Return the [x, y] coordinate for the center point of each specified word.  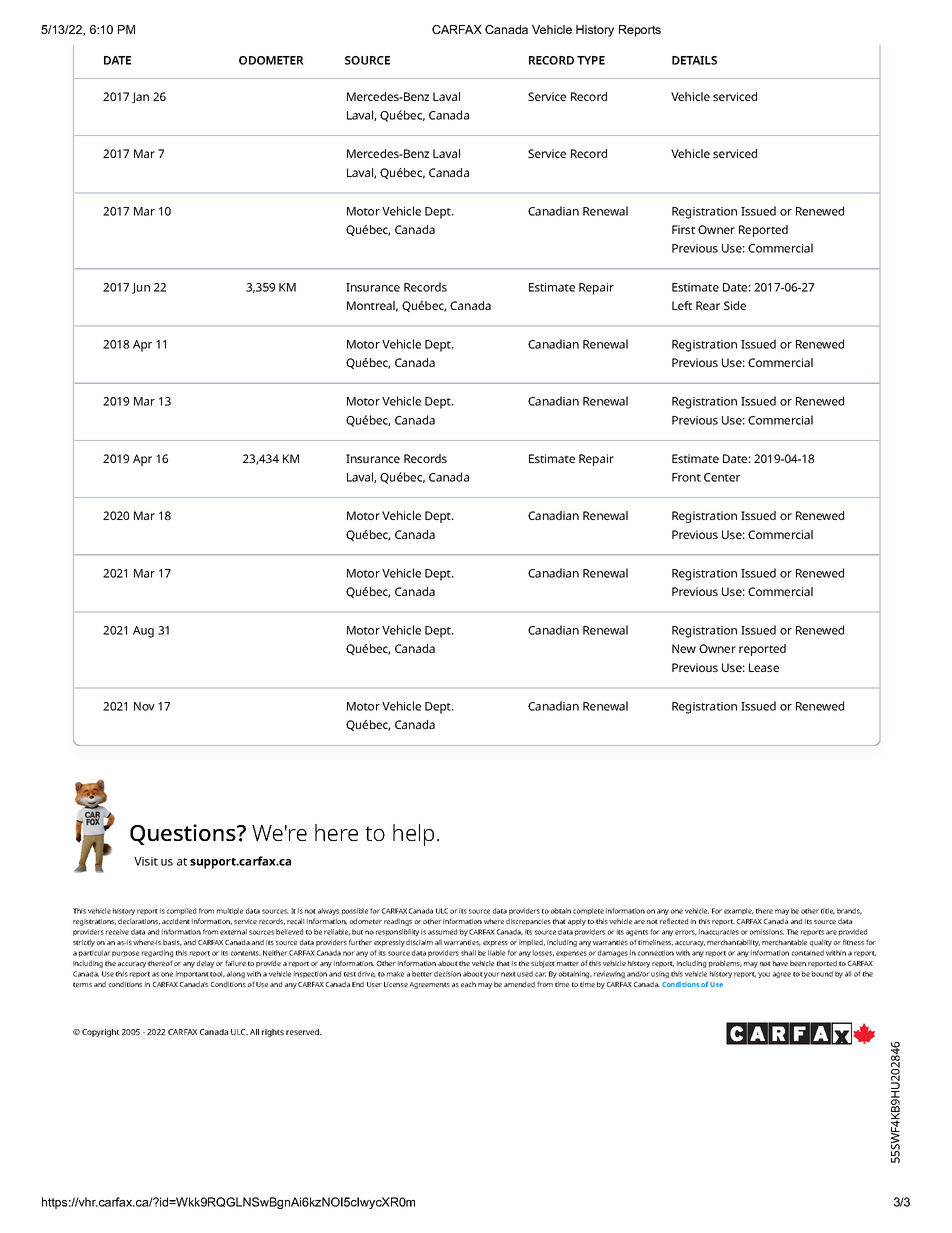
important [192, 974]
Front [686, 477]
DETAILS [694, 60]
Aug [143, 632]
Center [722, 477]
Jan [140, 97]
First [683, 229]
